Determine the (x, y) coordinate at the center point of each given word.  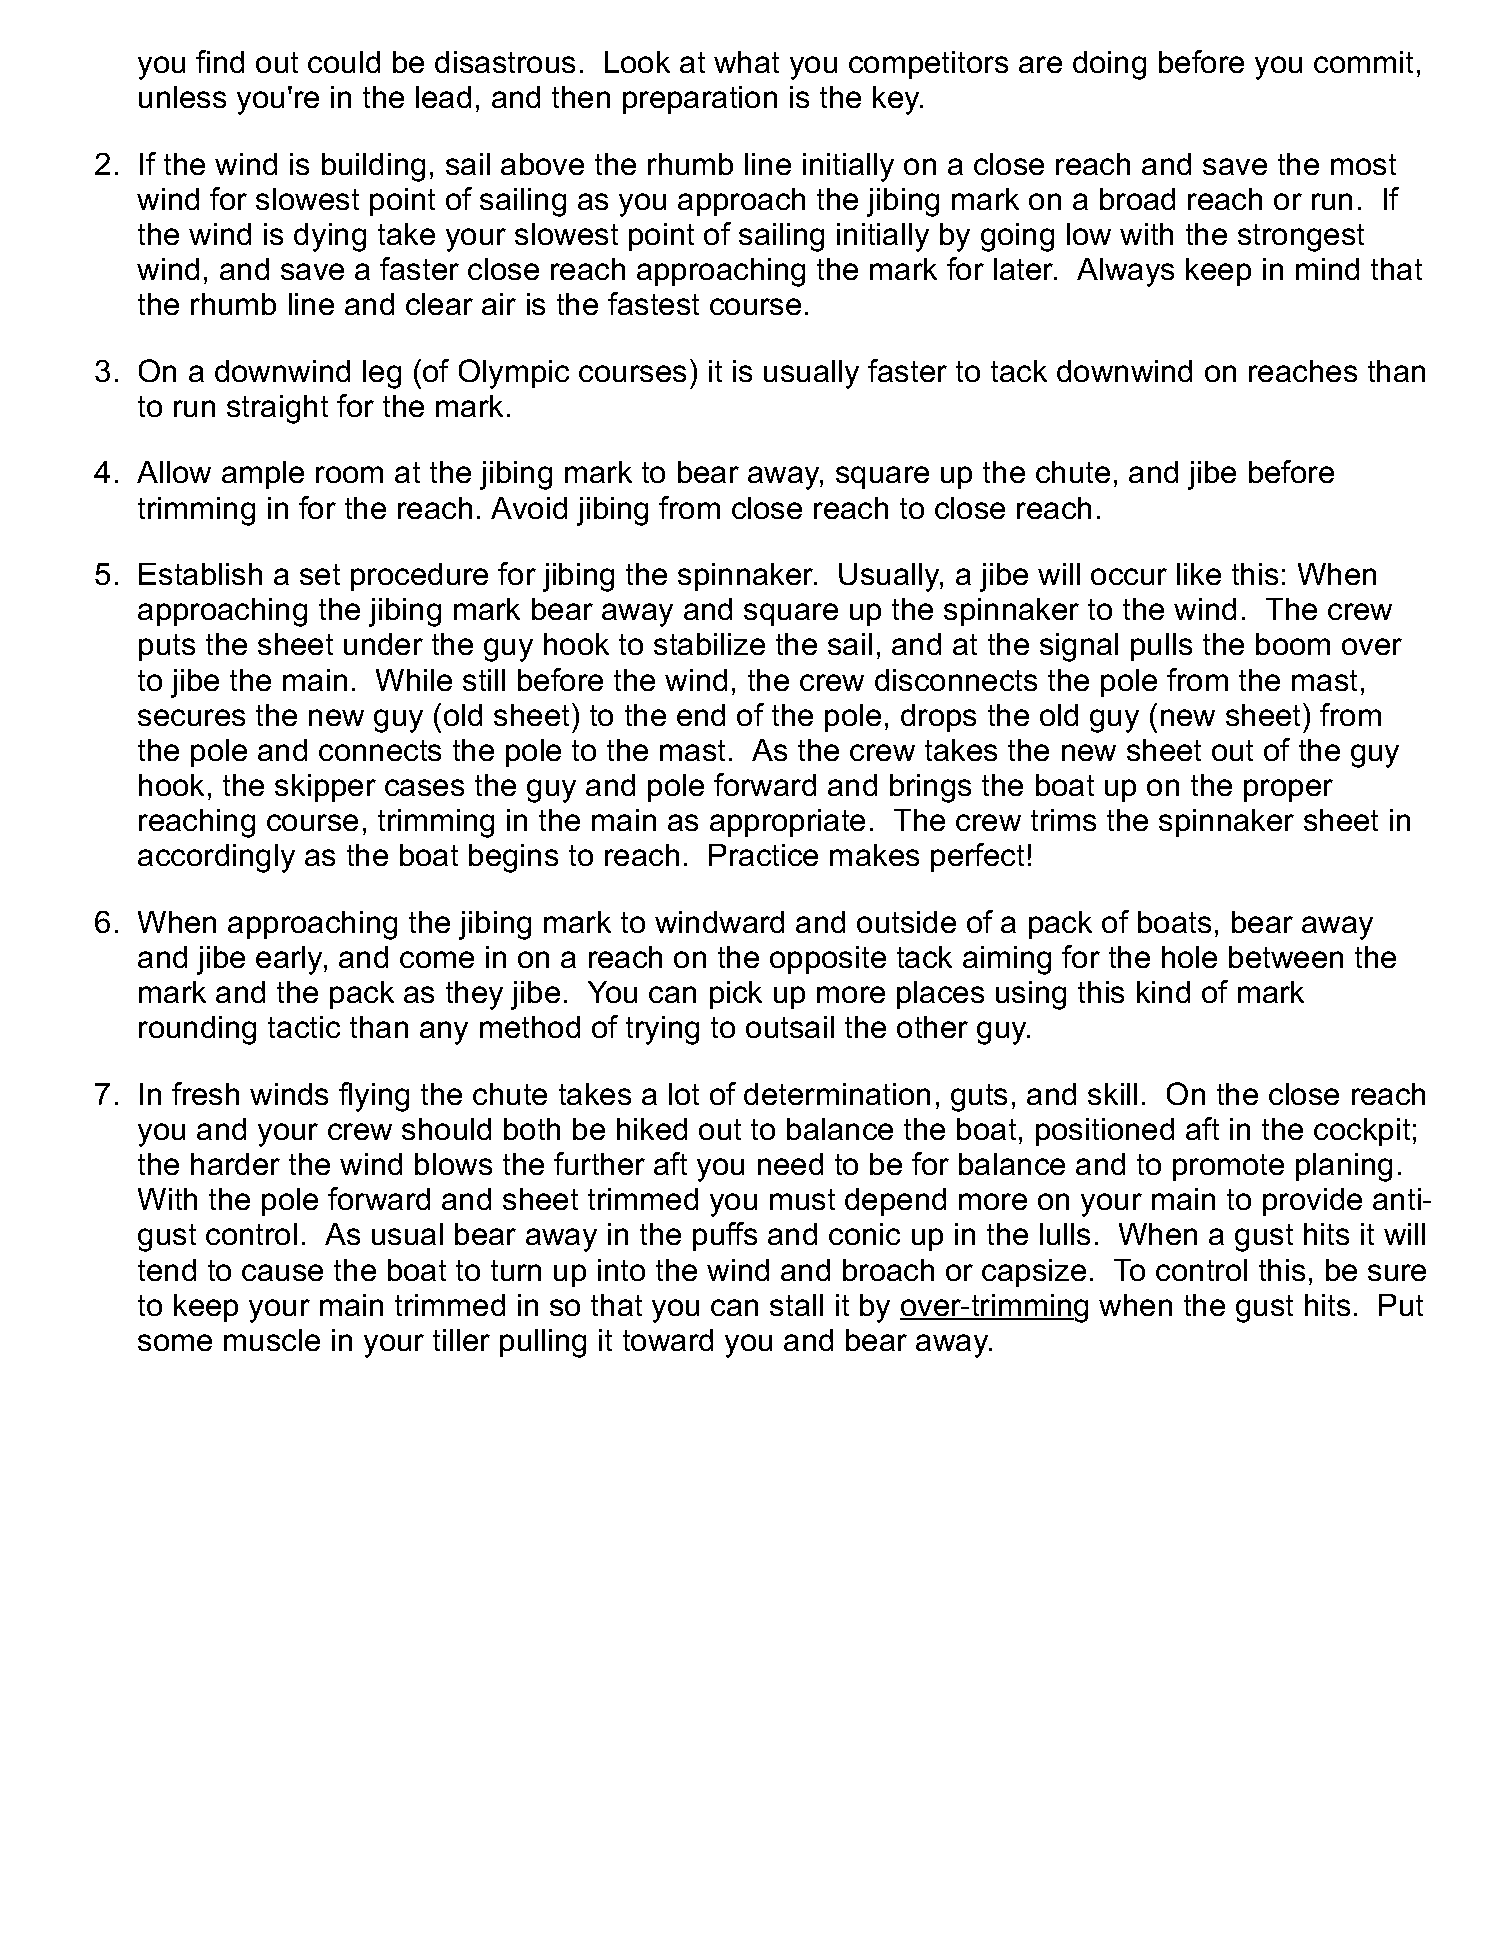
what (746, 62)
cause (282, 1272)
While (414, 680)
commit (1363, 62)
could (344, 62)
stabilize (709, 644)
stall (796, 1305)
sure (1397, 1272)
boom (1293, 644)
